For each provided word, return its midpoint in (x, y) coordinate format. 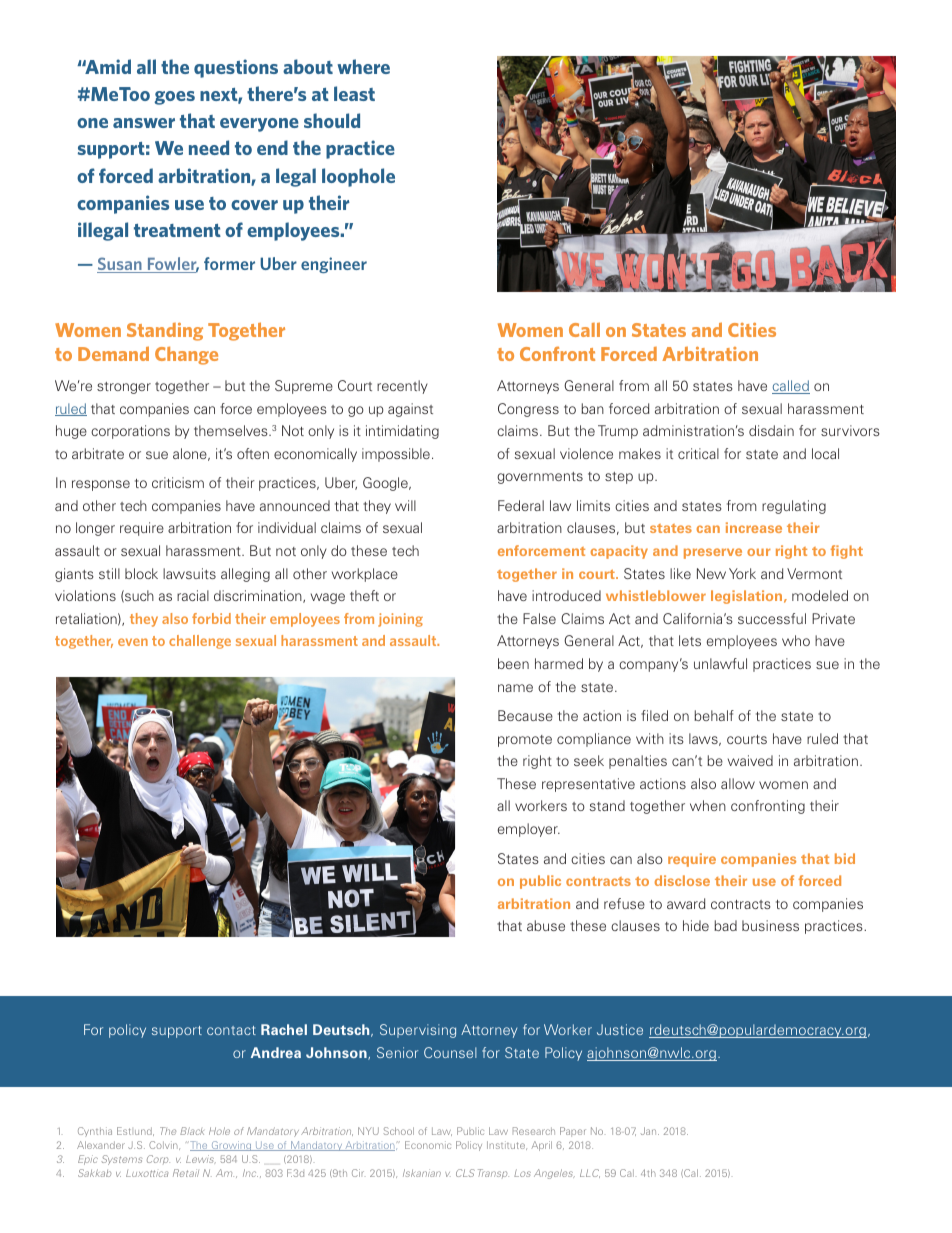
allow (738, 783)
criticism (178, 482)
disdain (771, 430)
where (363, 66)
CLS (465, 1173)
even (133, 642)
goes (174, 98)
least (354, 93)
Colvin (164, 1145)
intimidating (402, 432)
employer (529, 830)
